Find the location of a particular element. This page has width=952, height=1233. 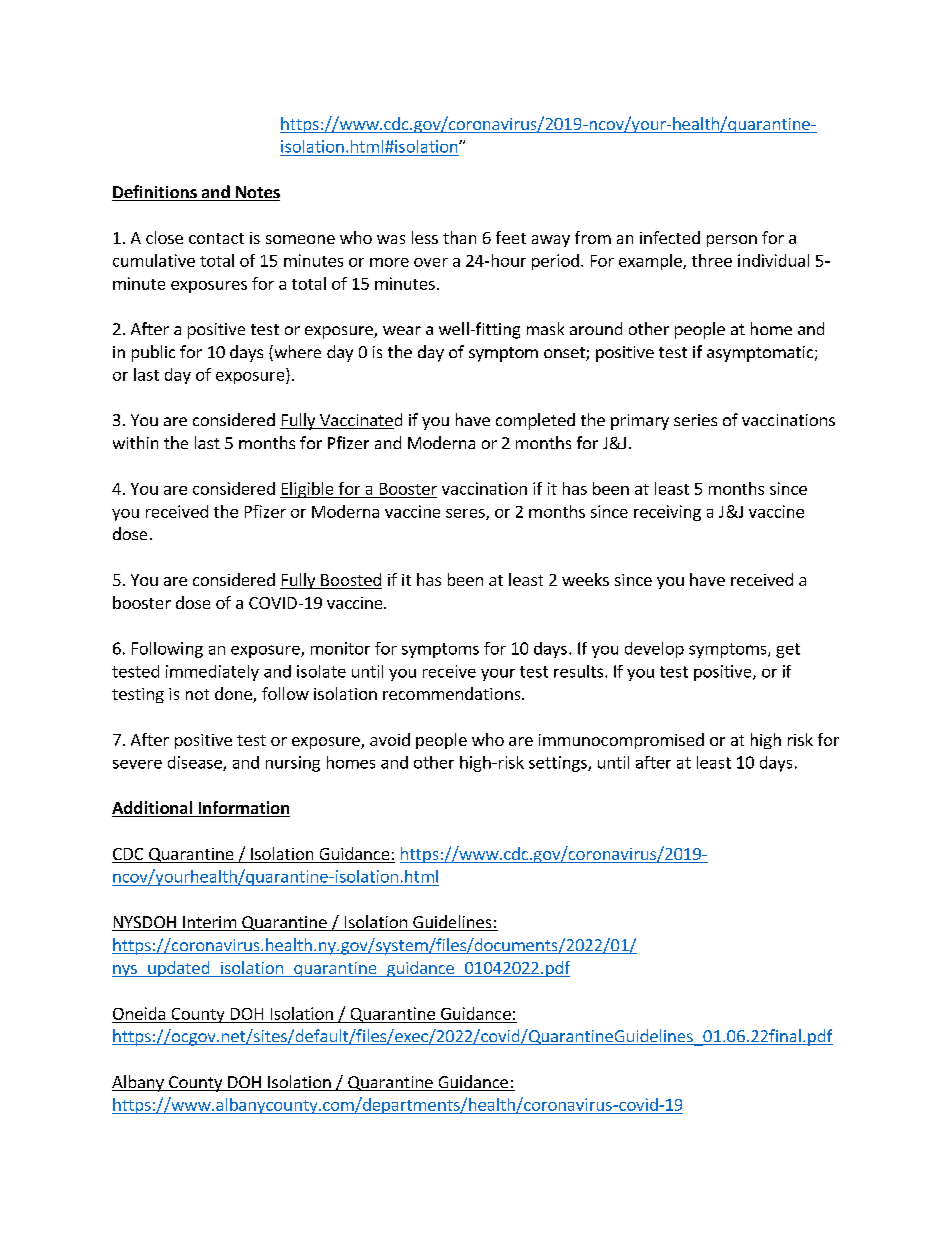

than is located at coordinates (459, 237).
